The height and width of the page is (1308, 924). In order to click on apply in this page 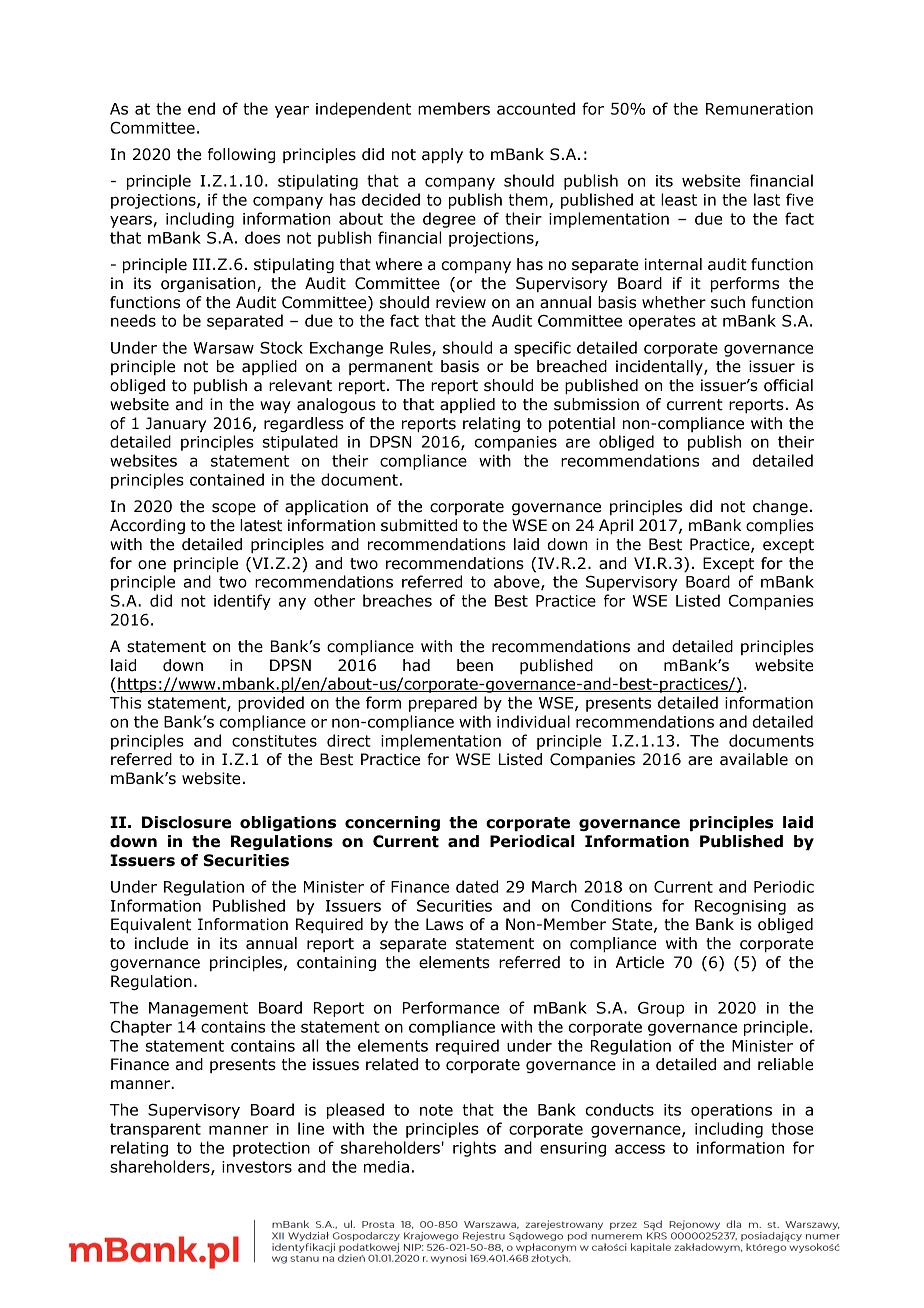, I will do `click(442, 155)`.
